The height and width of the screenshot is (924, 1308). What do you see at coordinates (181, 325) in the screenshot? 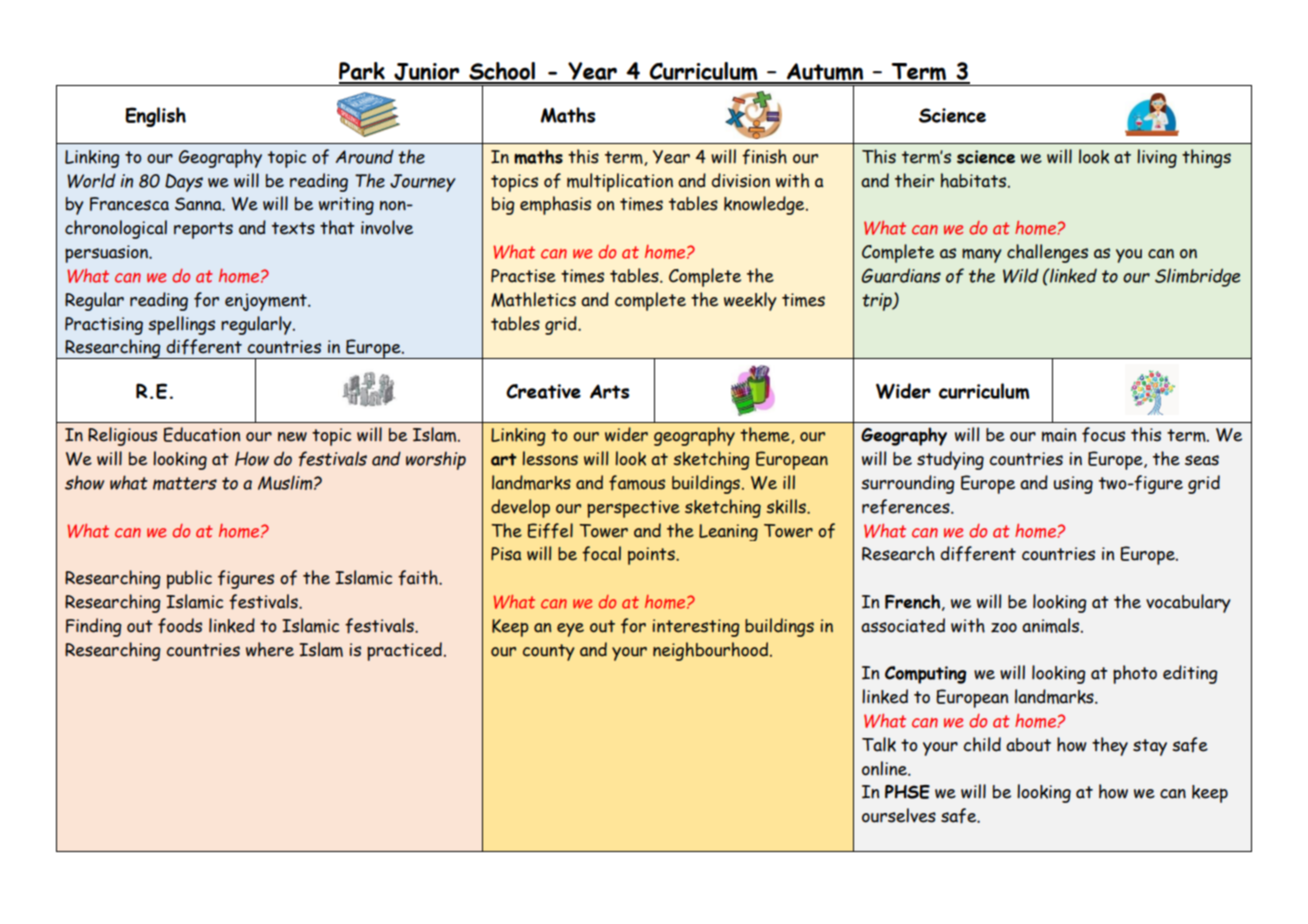
I see `spellings` at bounding box center [181, 325].
